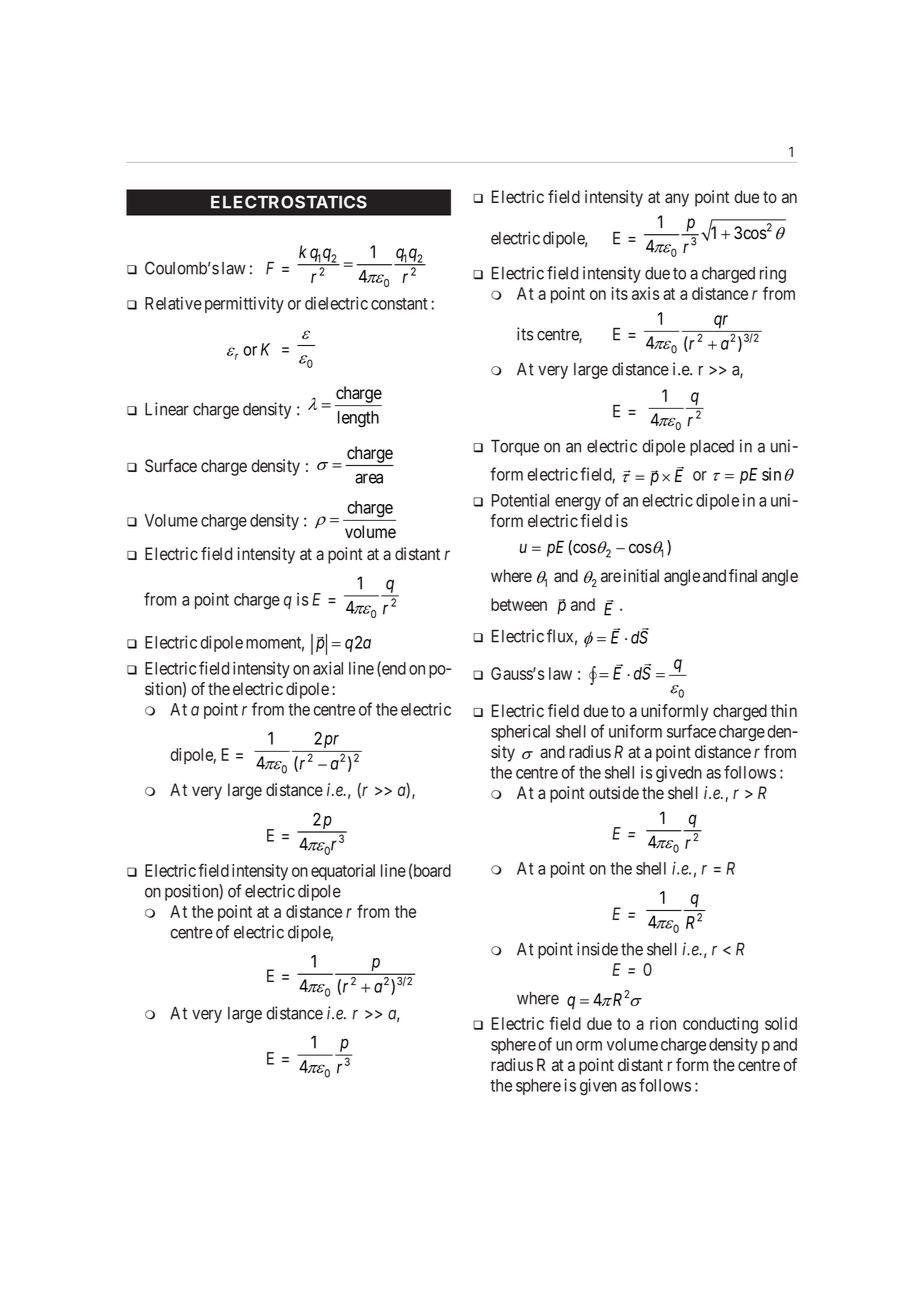 The image size is (924, 1308). I want to click on permittivity, so click(244, 304).
